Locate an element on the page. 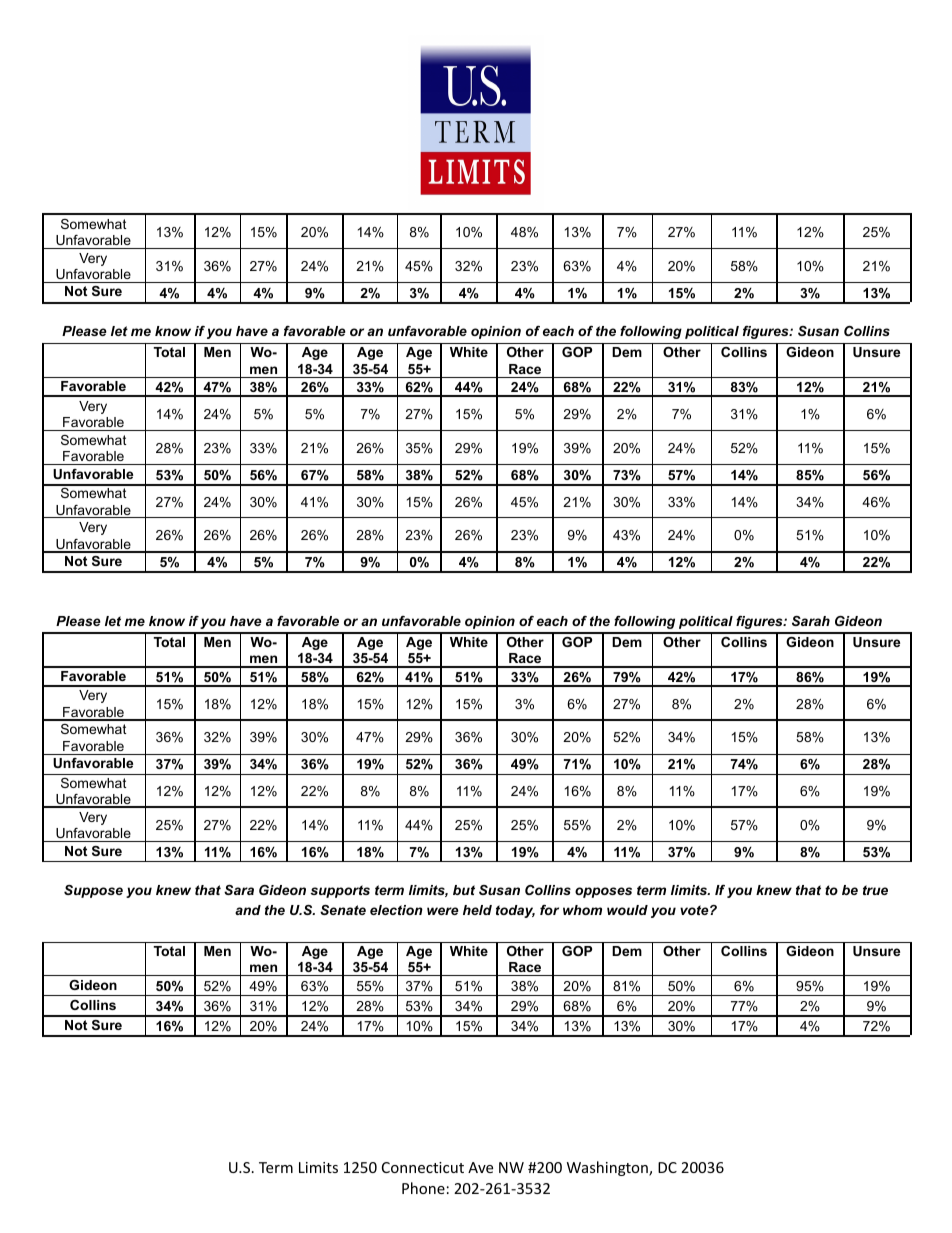  today is located at coordinates (515, 911).
